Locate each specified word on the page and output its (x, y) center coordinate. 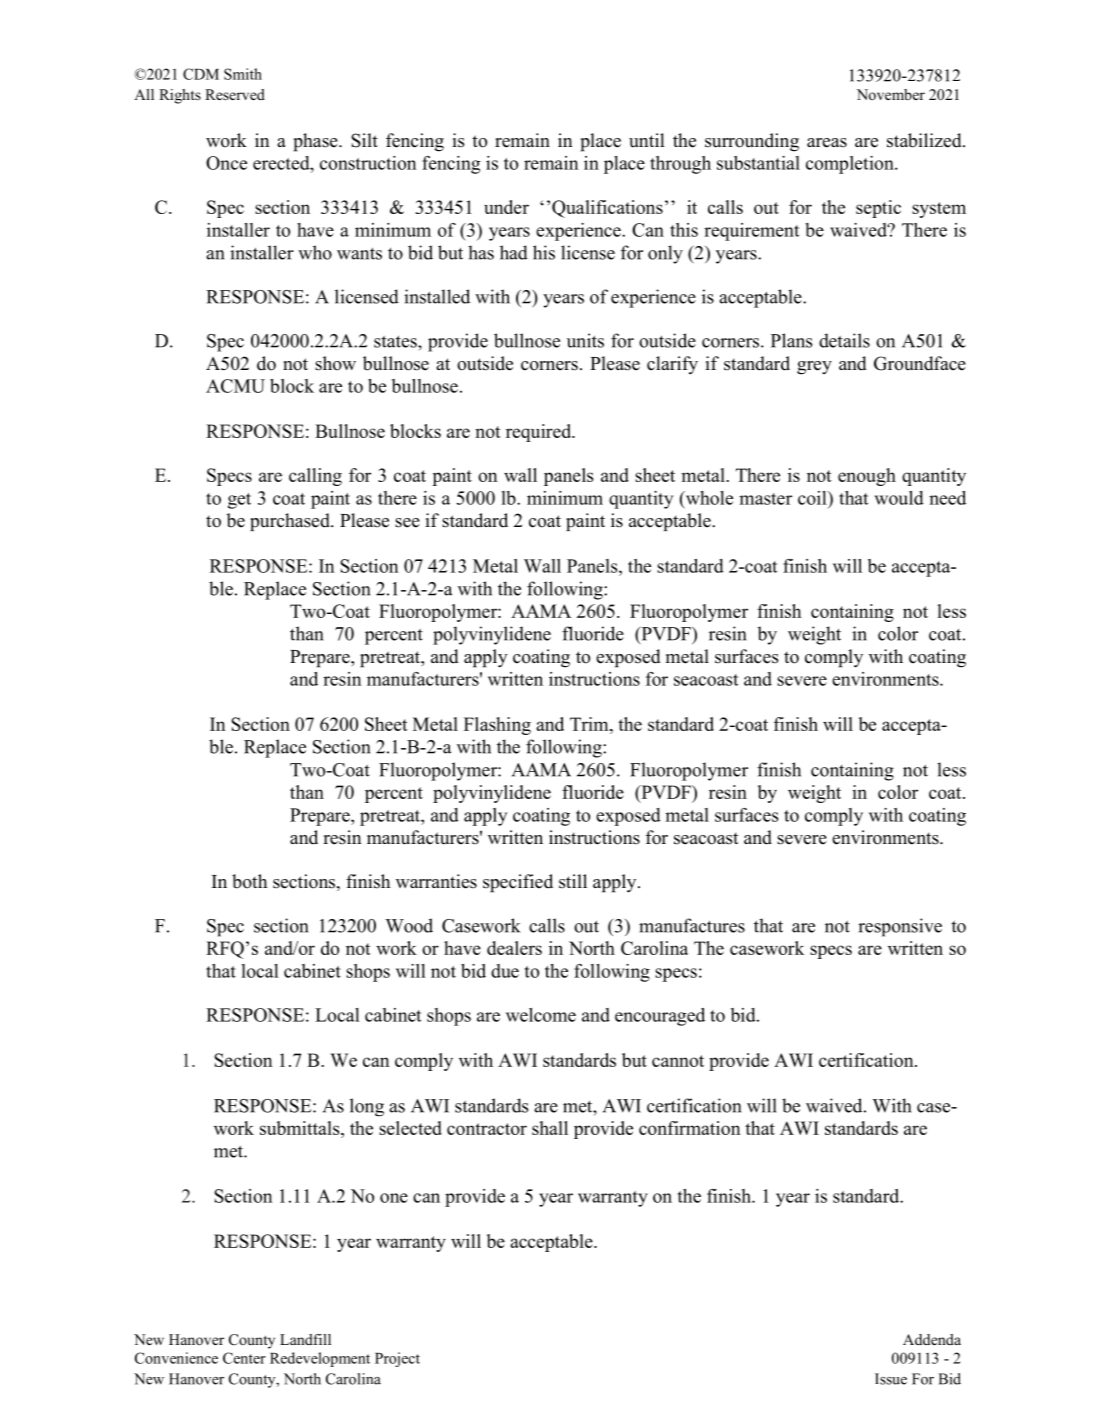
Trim (590, 724)
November (891, 94)
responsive (900, 927)
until (647, 140)
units (585, 340)
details (844, 340)
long (367, 1107)
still (573, 881)
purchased (291, 522)
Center (244, 1358)
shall (550, 1128)
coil (813, 498)
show (335, 363)
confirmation (689, 1128)
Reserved (235, 94)
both (249, 881)
